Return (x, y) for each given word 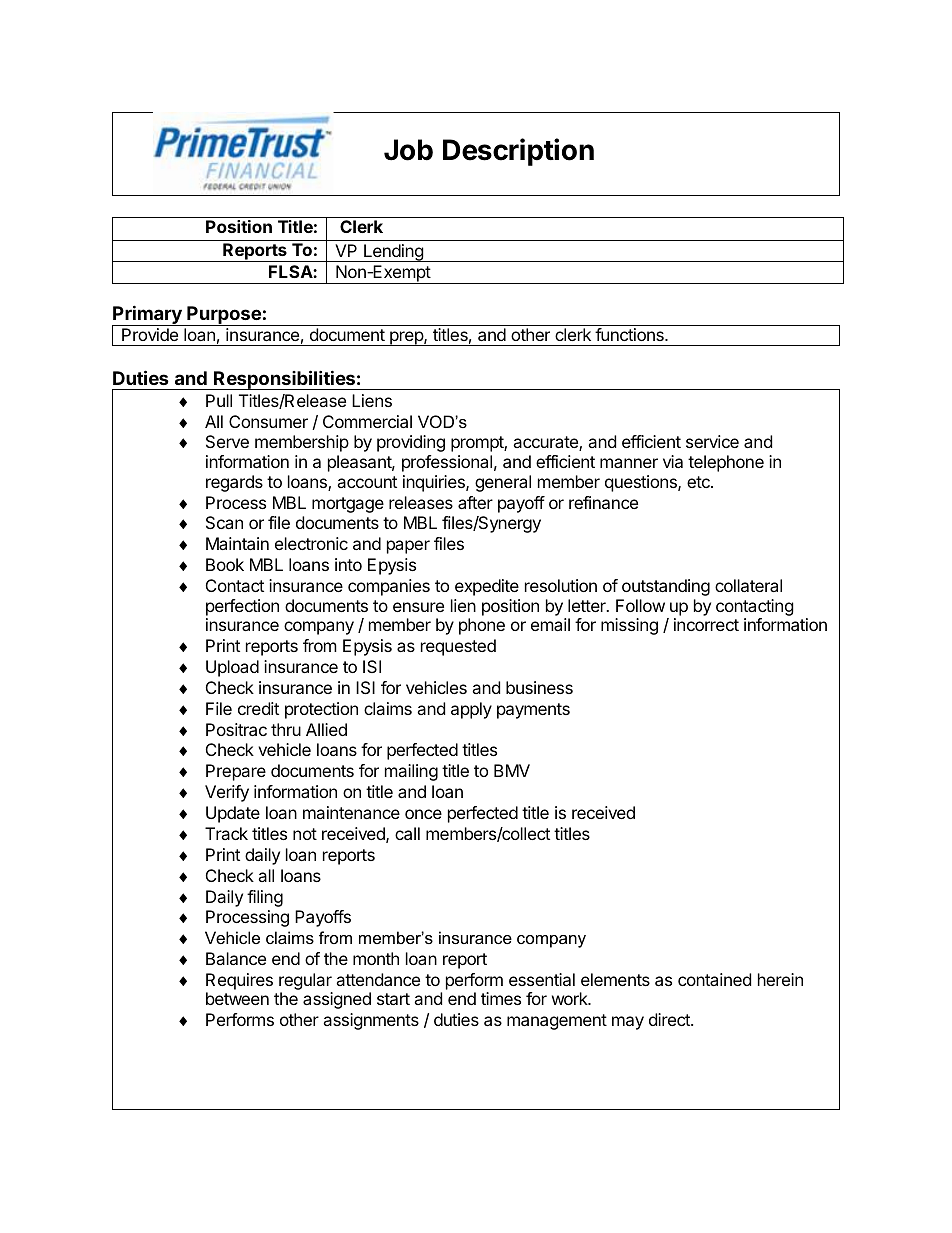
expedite (487, 587)
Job (408, 150)
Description (518, 152)
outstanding (666, 587)
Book (225, 564)
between (237, 998)
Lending (393, 253)
